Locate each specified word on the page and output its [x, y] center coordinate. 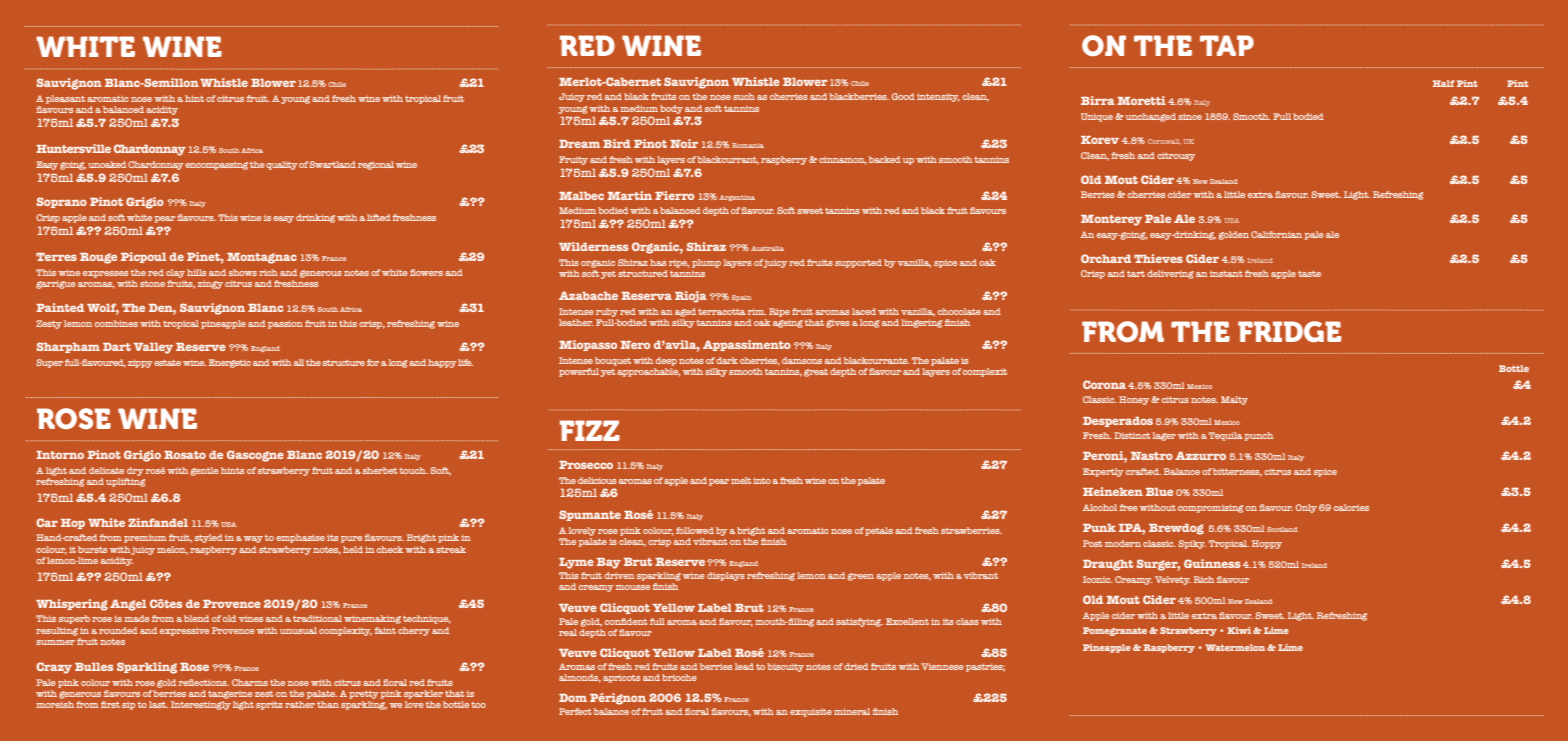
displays [726, 576]
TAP [1227, 45]
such [744, 96]
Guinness [1212, 563]
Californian [1276, 234]
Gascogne [255, 456]
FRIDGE [1289, 331]
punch [1259, 436]
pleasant [65, 99]
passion [285, 324]
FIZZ [590, 430]
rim [757, 311]
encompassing [216, 165]
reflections [204, 682]
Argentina [737, 198]
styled [209, 538]
